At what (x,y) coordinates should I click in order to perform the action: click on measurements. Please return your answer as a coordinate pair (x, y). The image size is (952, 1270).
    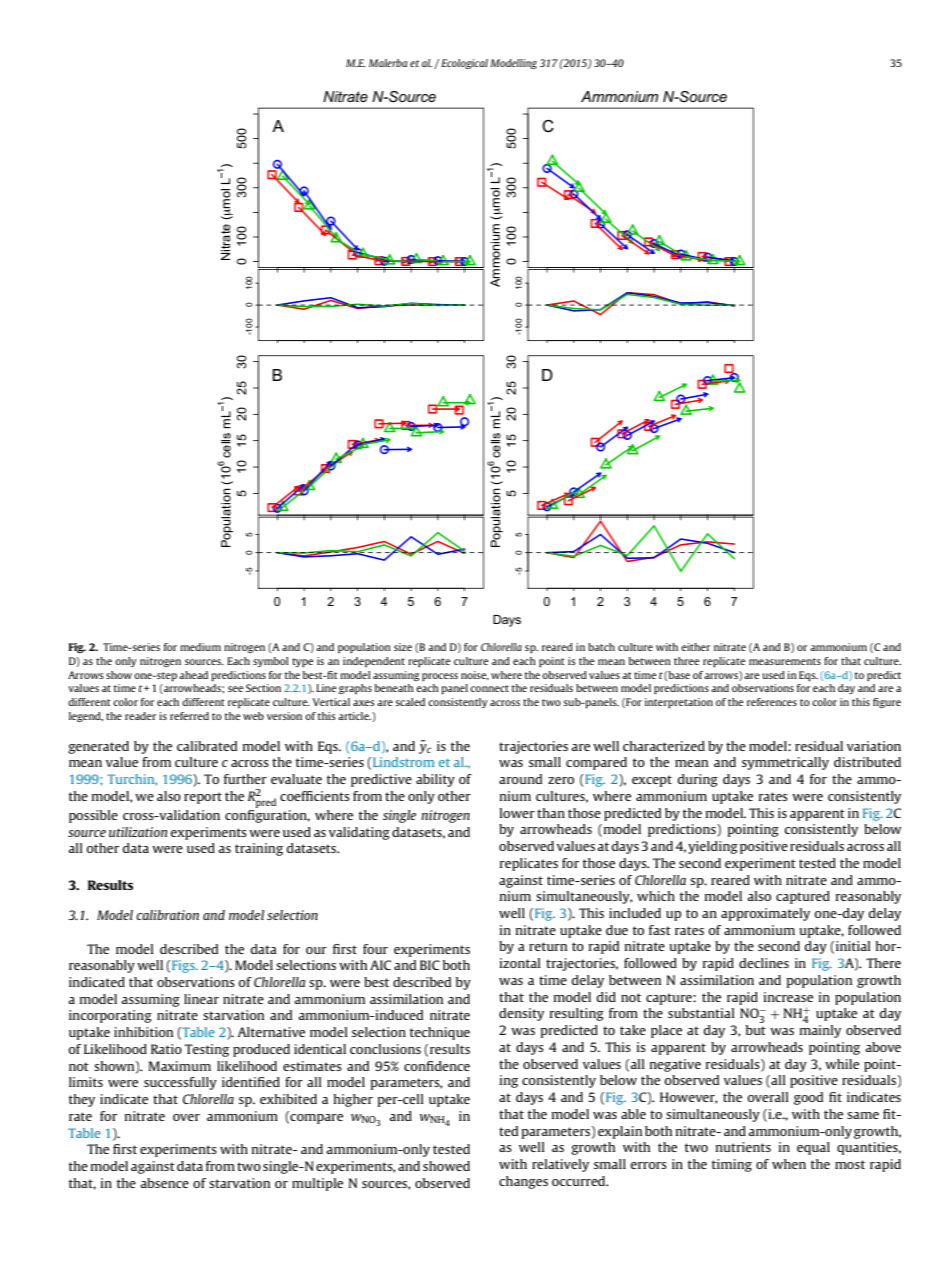
    Looking at the image, I should click on (785, 661).
